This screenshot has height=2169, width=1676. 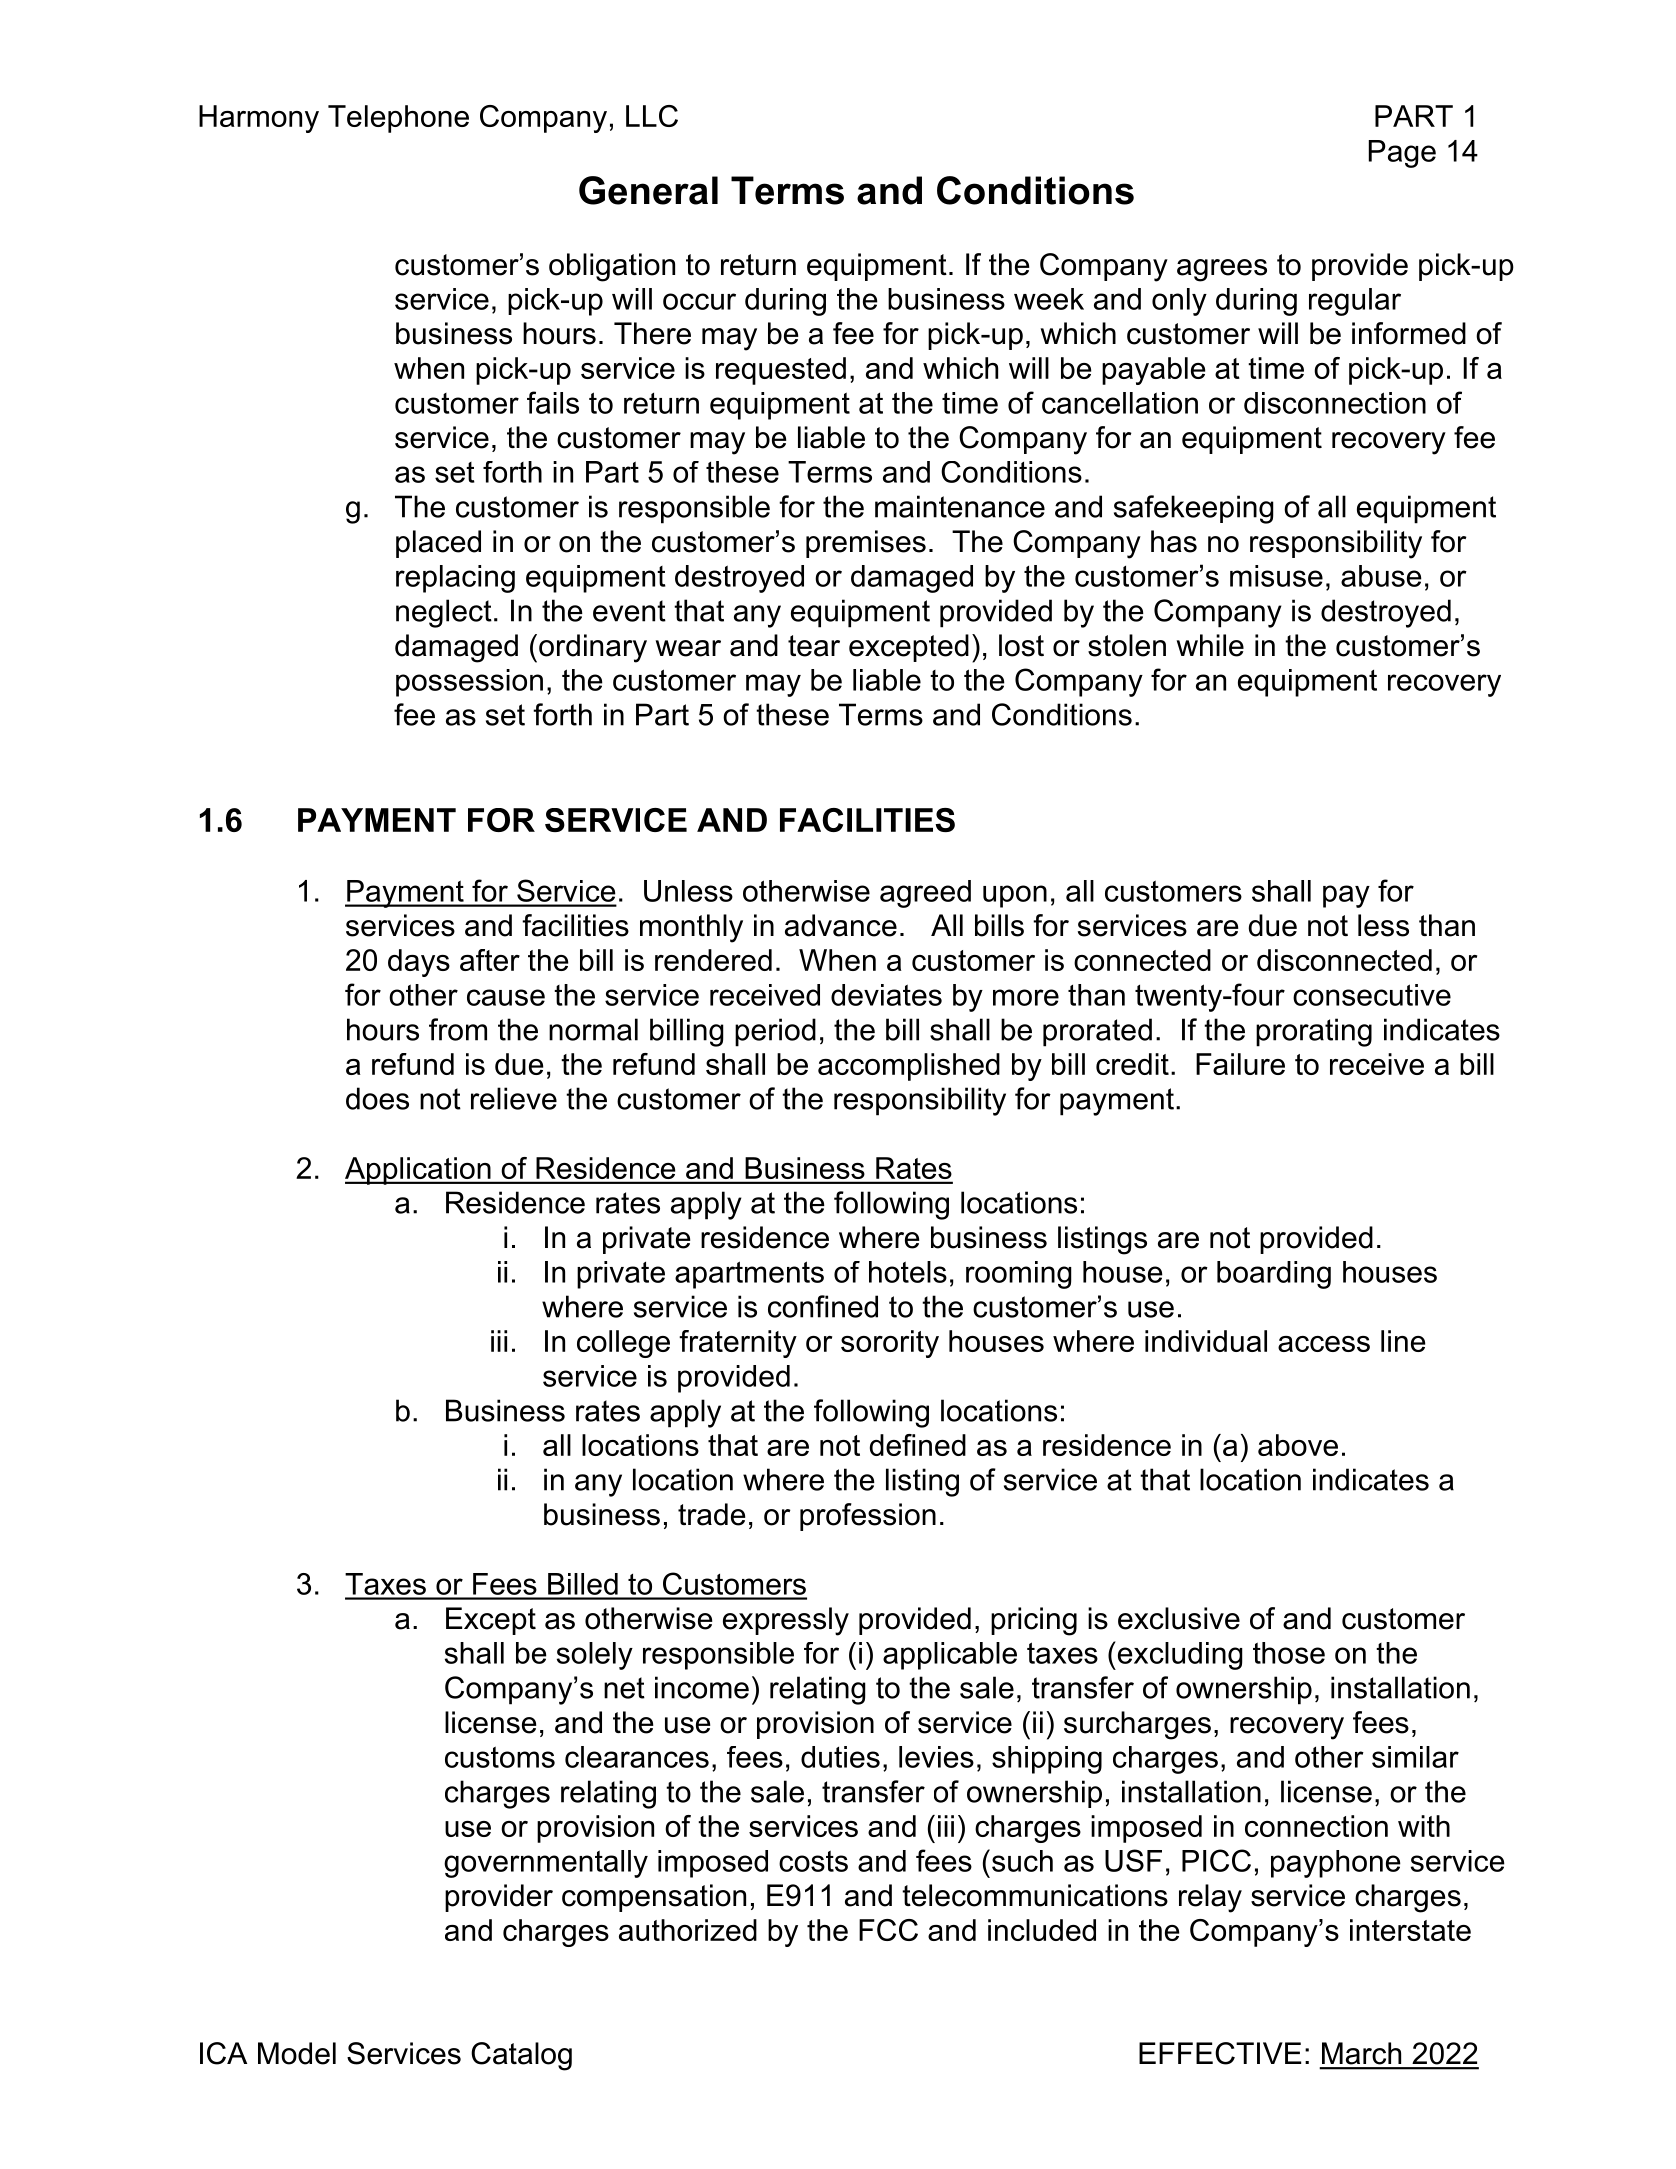 I want to click on Telephone, so click(x=398, y=119).
